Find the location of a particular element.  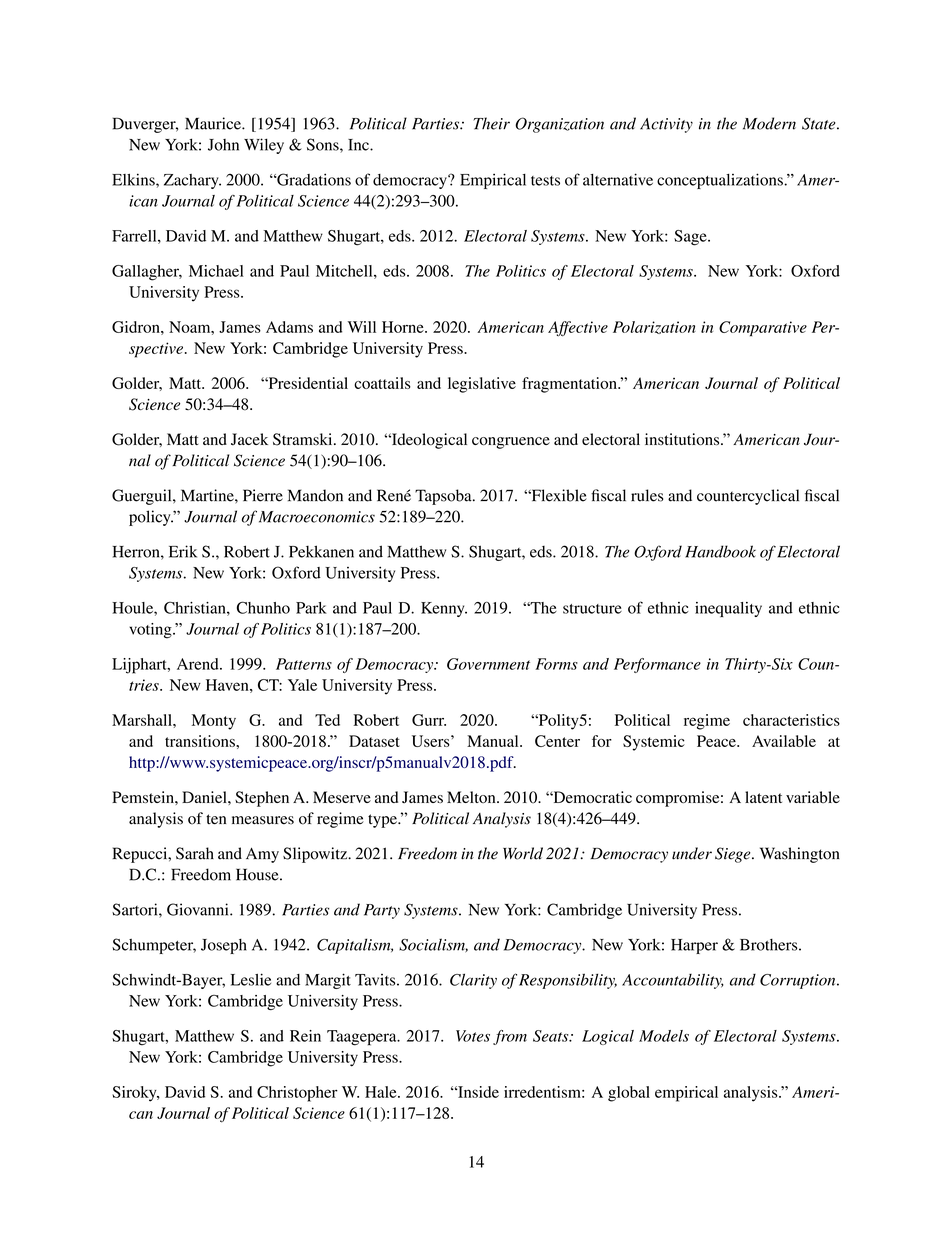

Their is located at coordinates (491, 123).
